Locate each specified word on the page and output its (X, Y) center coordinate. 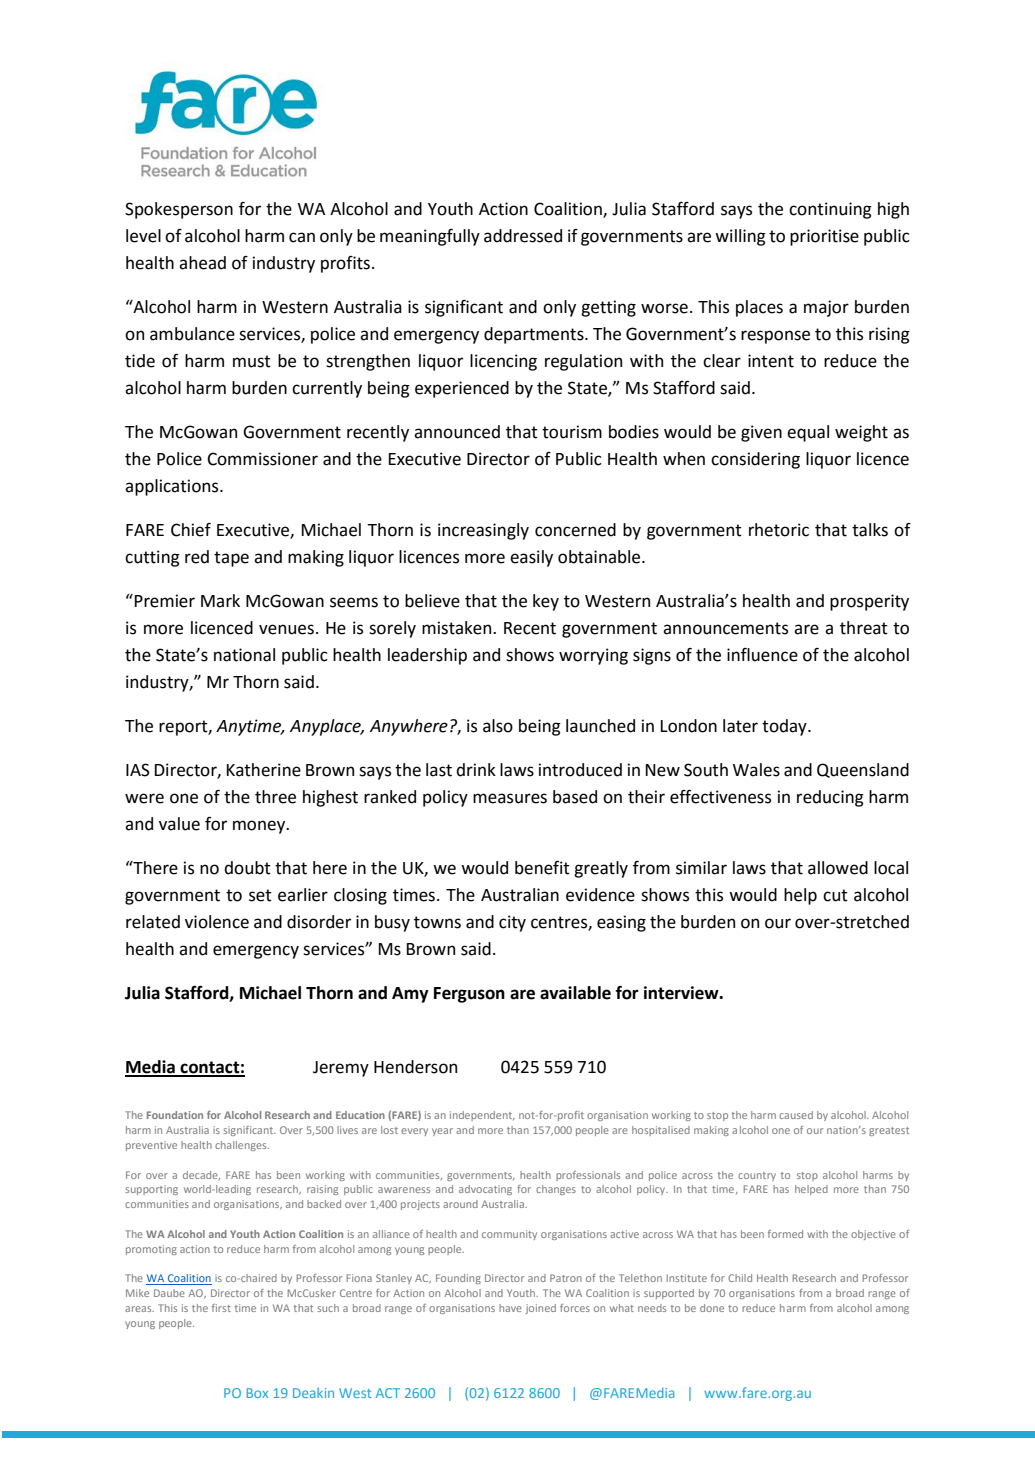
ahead (202, 263)
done (712, 1308)
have (510, 1308)
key (546, 602)
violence (217, 922)
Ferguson (469, 995)
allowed (838, 868)
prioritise (824, 237)
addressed (523, 236)
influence (762, 655)
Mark (220, 601)
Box (257, 1393)
